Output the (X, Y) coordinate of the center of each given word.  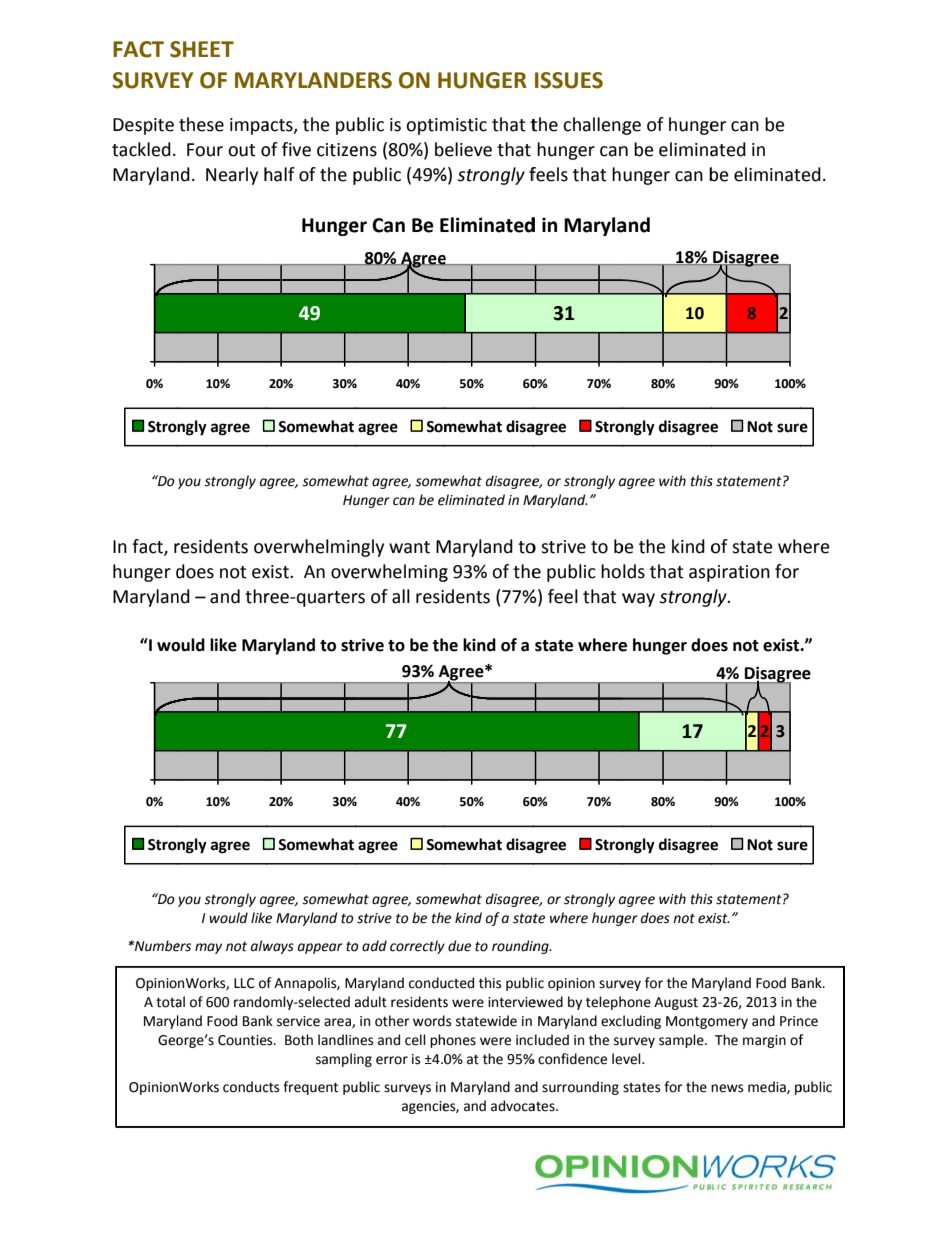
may (208, 948)
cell (415, 1040)
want (409, 547)
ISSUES (569, 80)
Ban (254, 1021)
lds (634, 571)
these (201, 124)
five (296, 149)
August (676, 1003)
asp (702, 575)
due (459, 946)
